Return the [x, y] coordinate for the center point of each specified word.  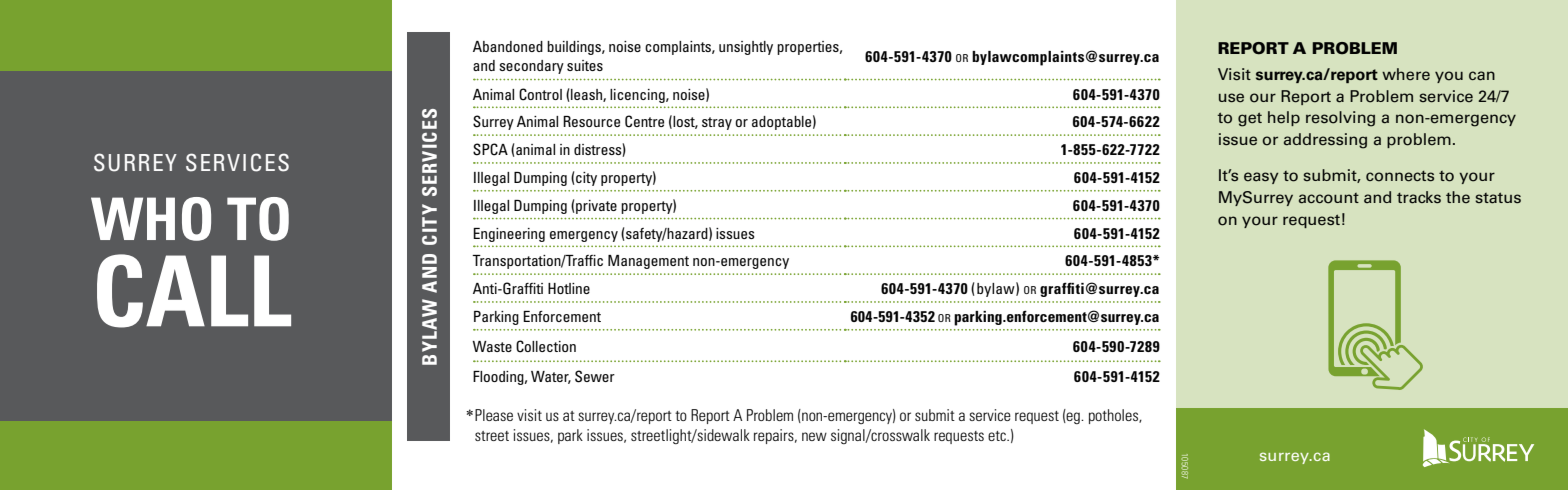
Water [551, 377]
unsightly [746, 48]
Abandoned [508, 46]
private [596, 207]
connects [1400, 176]
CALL [194, 291]
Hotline [569, 288]
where [1406, 74]
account [1329, 198]
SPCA [490, 149]
